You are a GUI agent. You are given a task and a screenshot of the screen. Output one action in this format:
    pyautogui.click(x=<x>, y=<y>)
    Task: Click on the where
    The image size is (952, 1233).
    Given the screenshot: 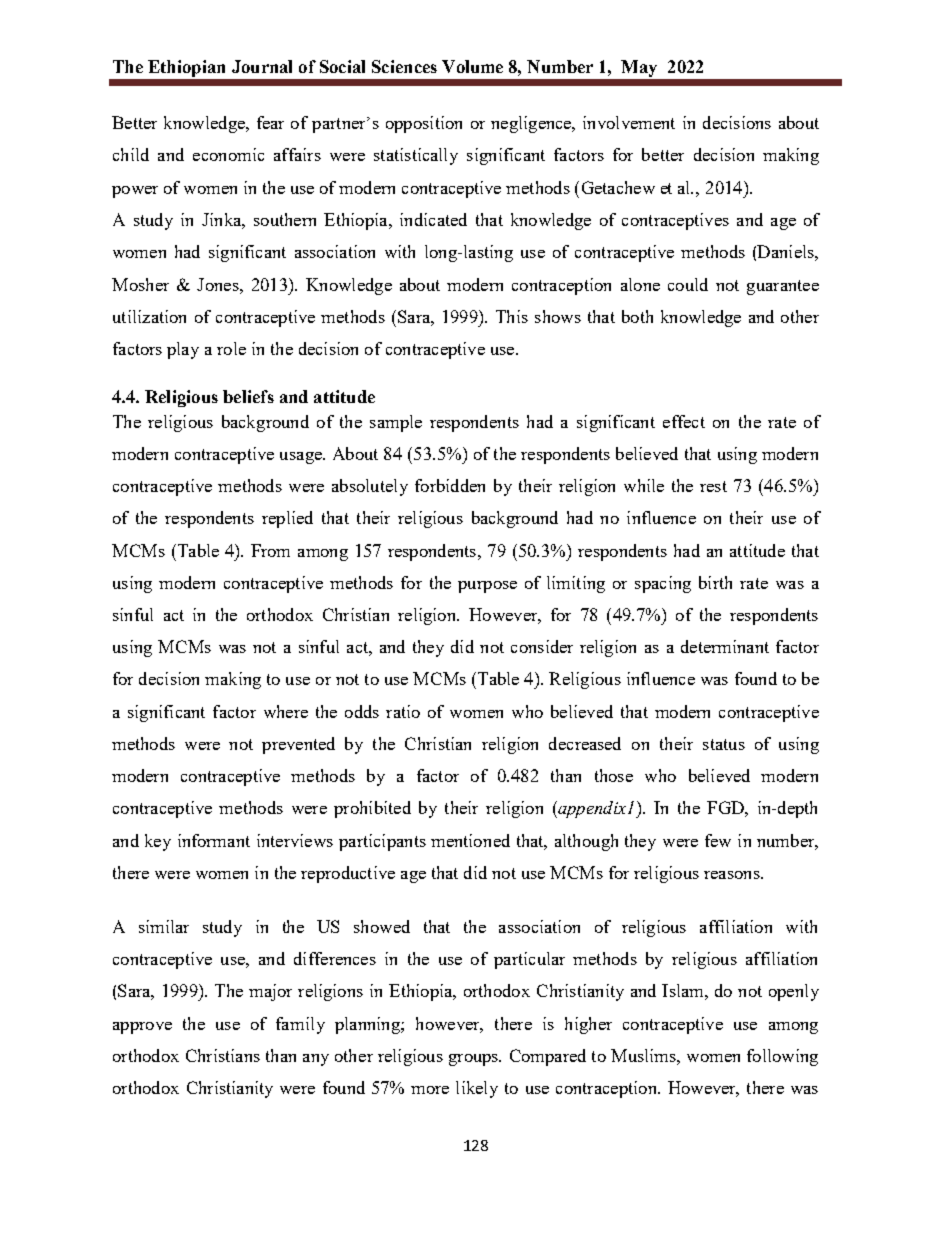 What is the action you would take?
    pyautogui.click(x=286, y=711)
